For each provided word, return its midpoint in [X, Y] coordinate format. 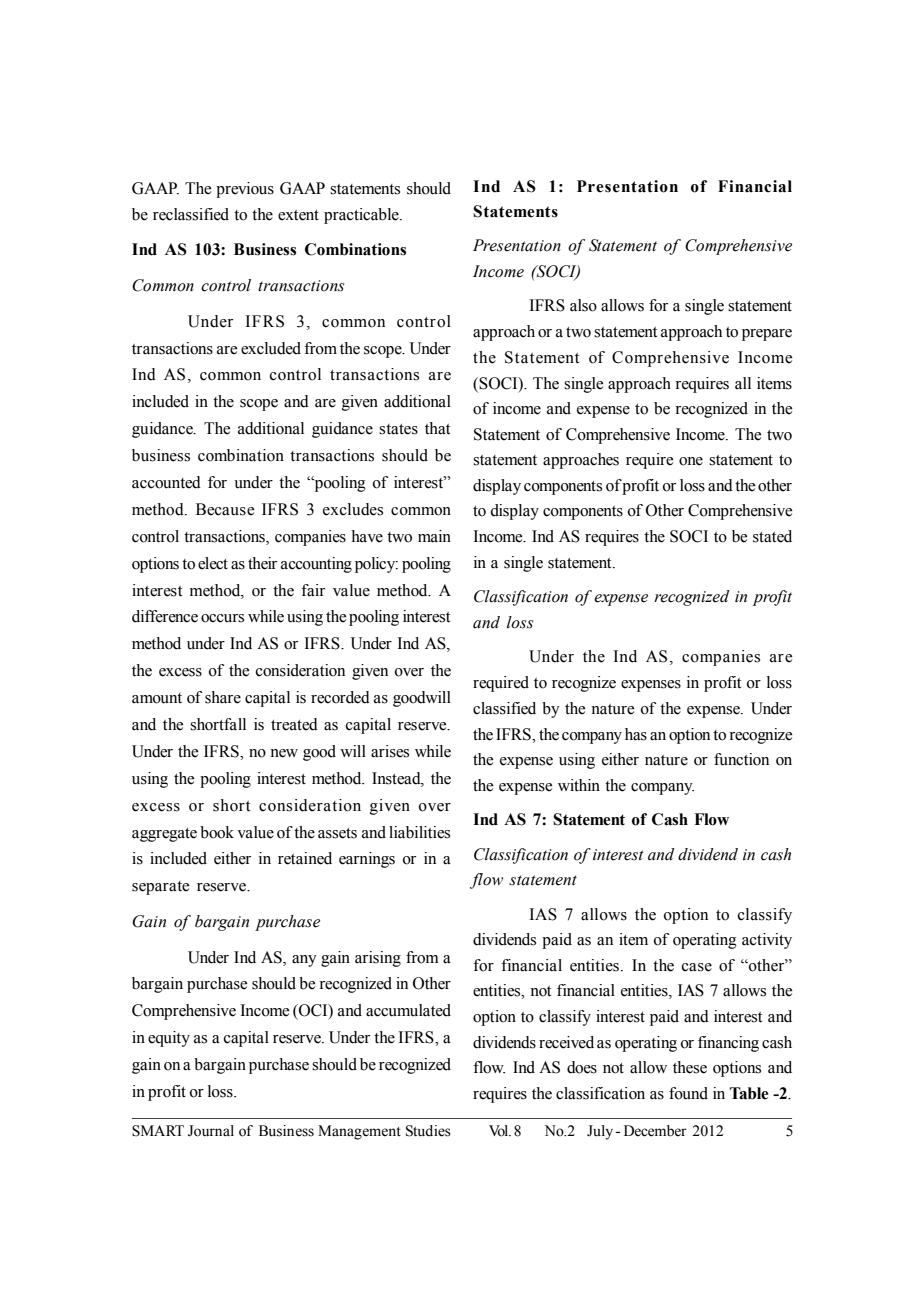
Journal [211, 1131]
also [583, 305]
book [217, 832]
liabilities [419, 832]
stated [772, 536]
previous [245, 190]
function [741, 759]
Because [225, 509]
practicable [362, 216]
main [434, 536]
